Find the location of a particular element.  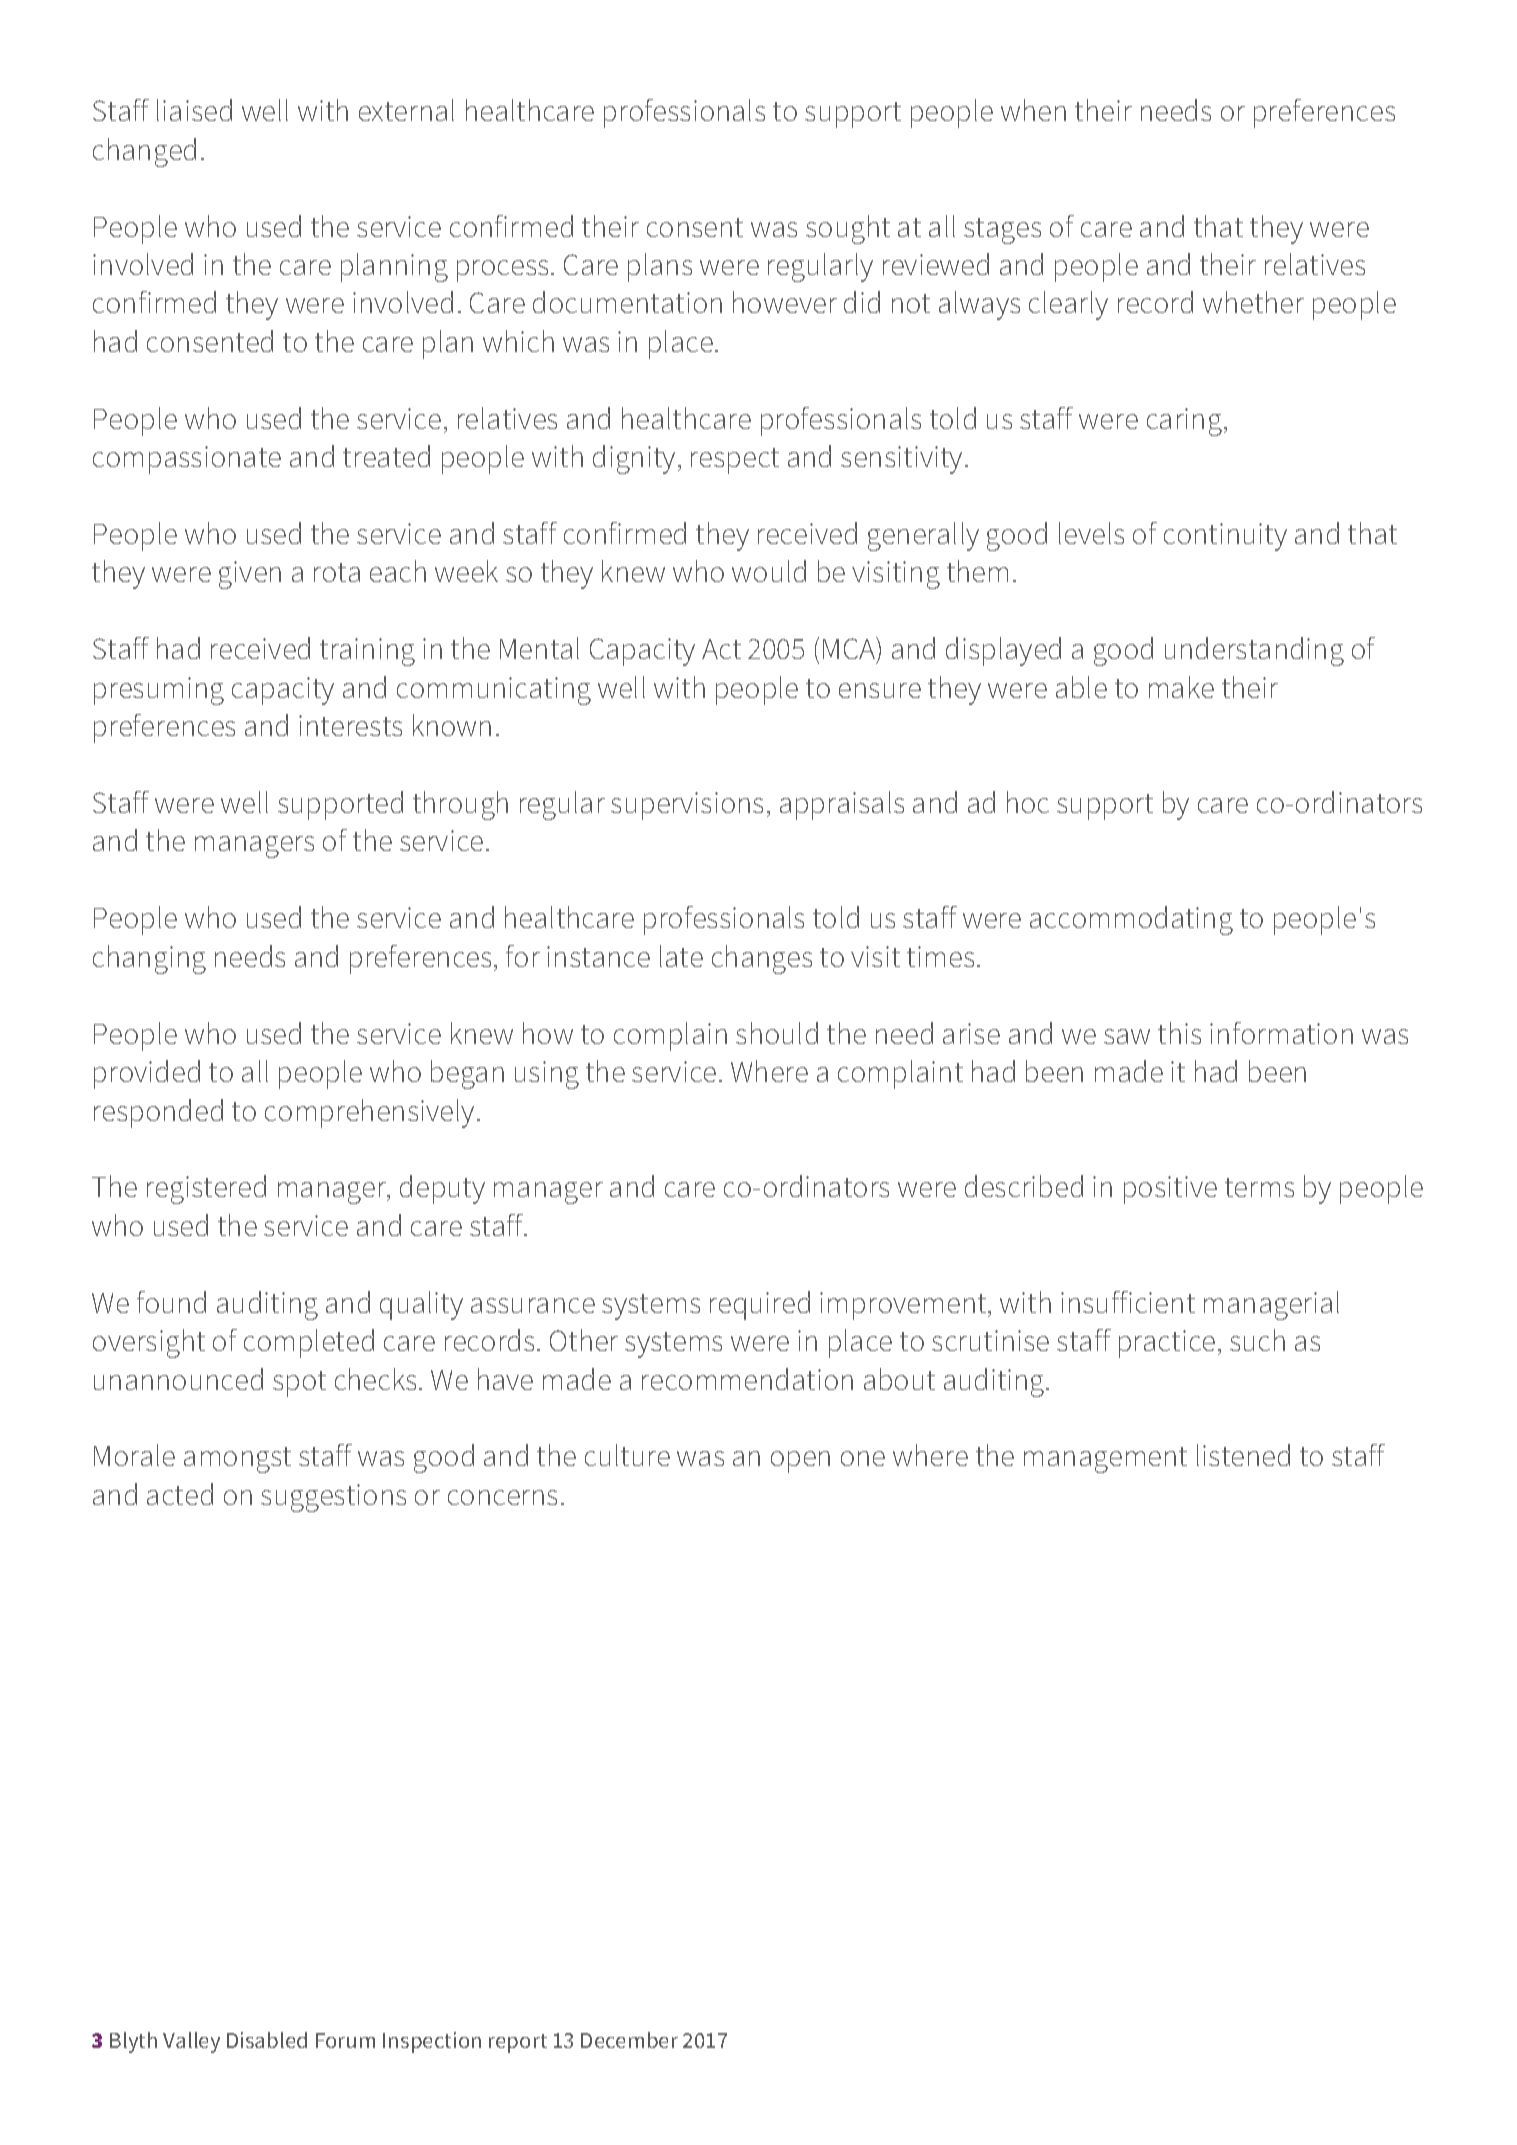

suggestions is located at coordinates (333, 1498).
